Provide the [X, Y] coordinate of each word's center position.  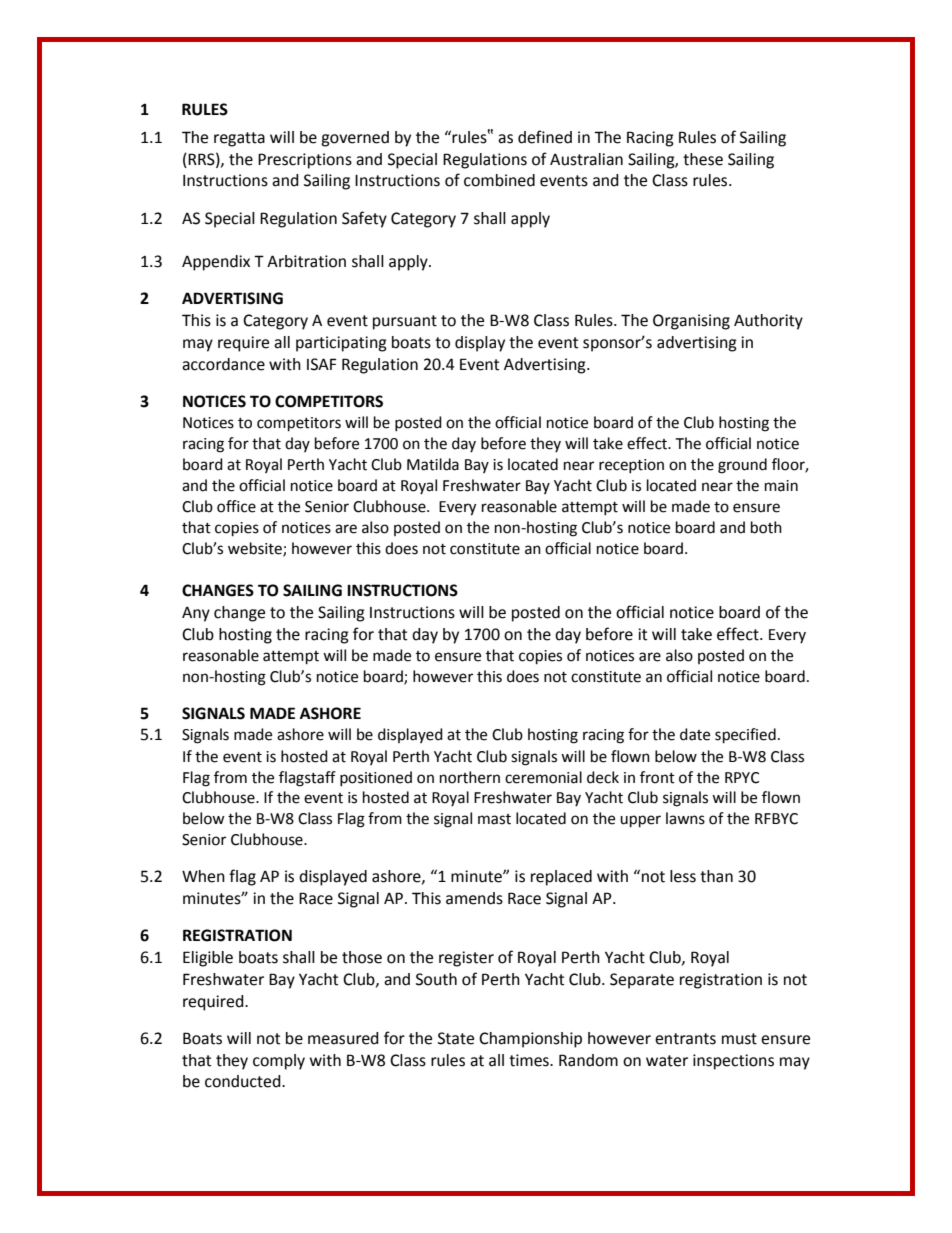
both [766, 527]
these [703, 159]
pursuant [405, 322]
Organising [691, 322]
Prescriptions [305, 161]
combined [499, 180]
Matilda [433, 464]
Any [196, 614]
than [716, 876]
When [203, 876]
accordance [223, 364]
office [236, 506]
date [695, 734]
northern [470, 777]
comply [279, 1062]
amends [474, 898]
